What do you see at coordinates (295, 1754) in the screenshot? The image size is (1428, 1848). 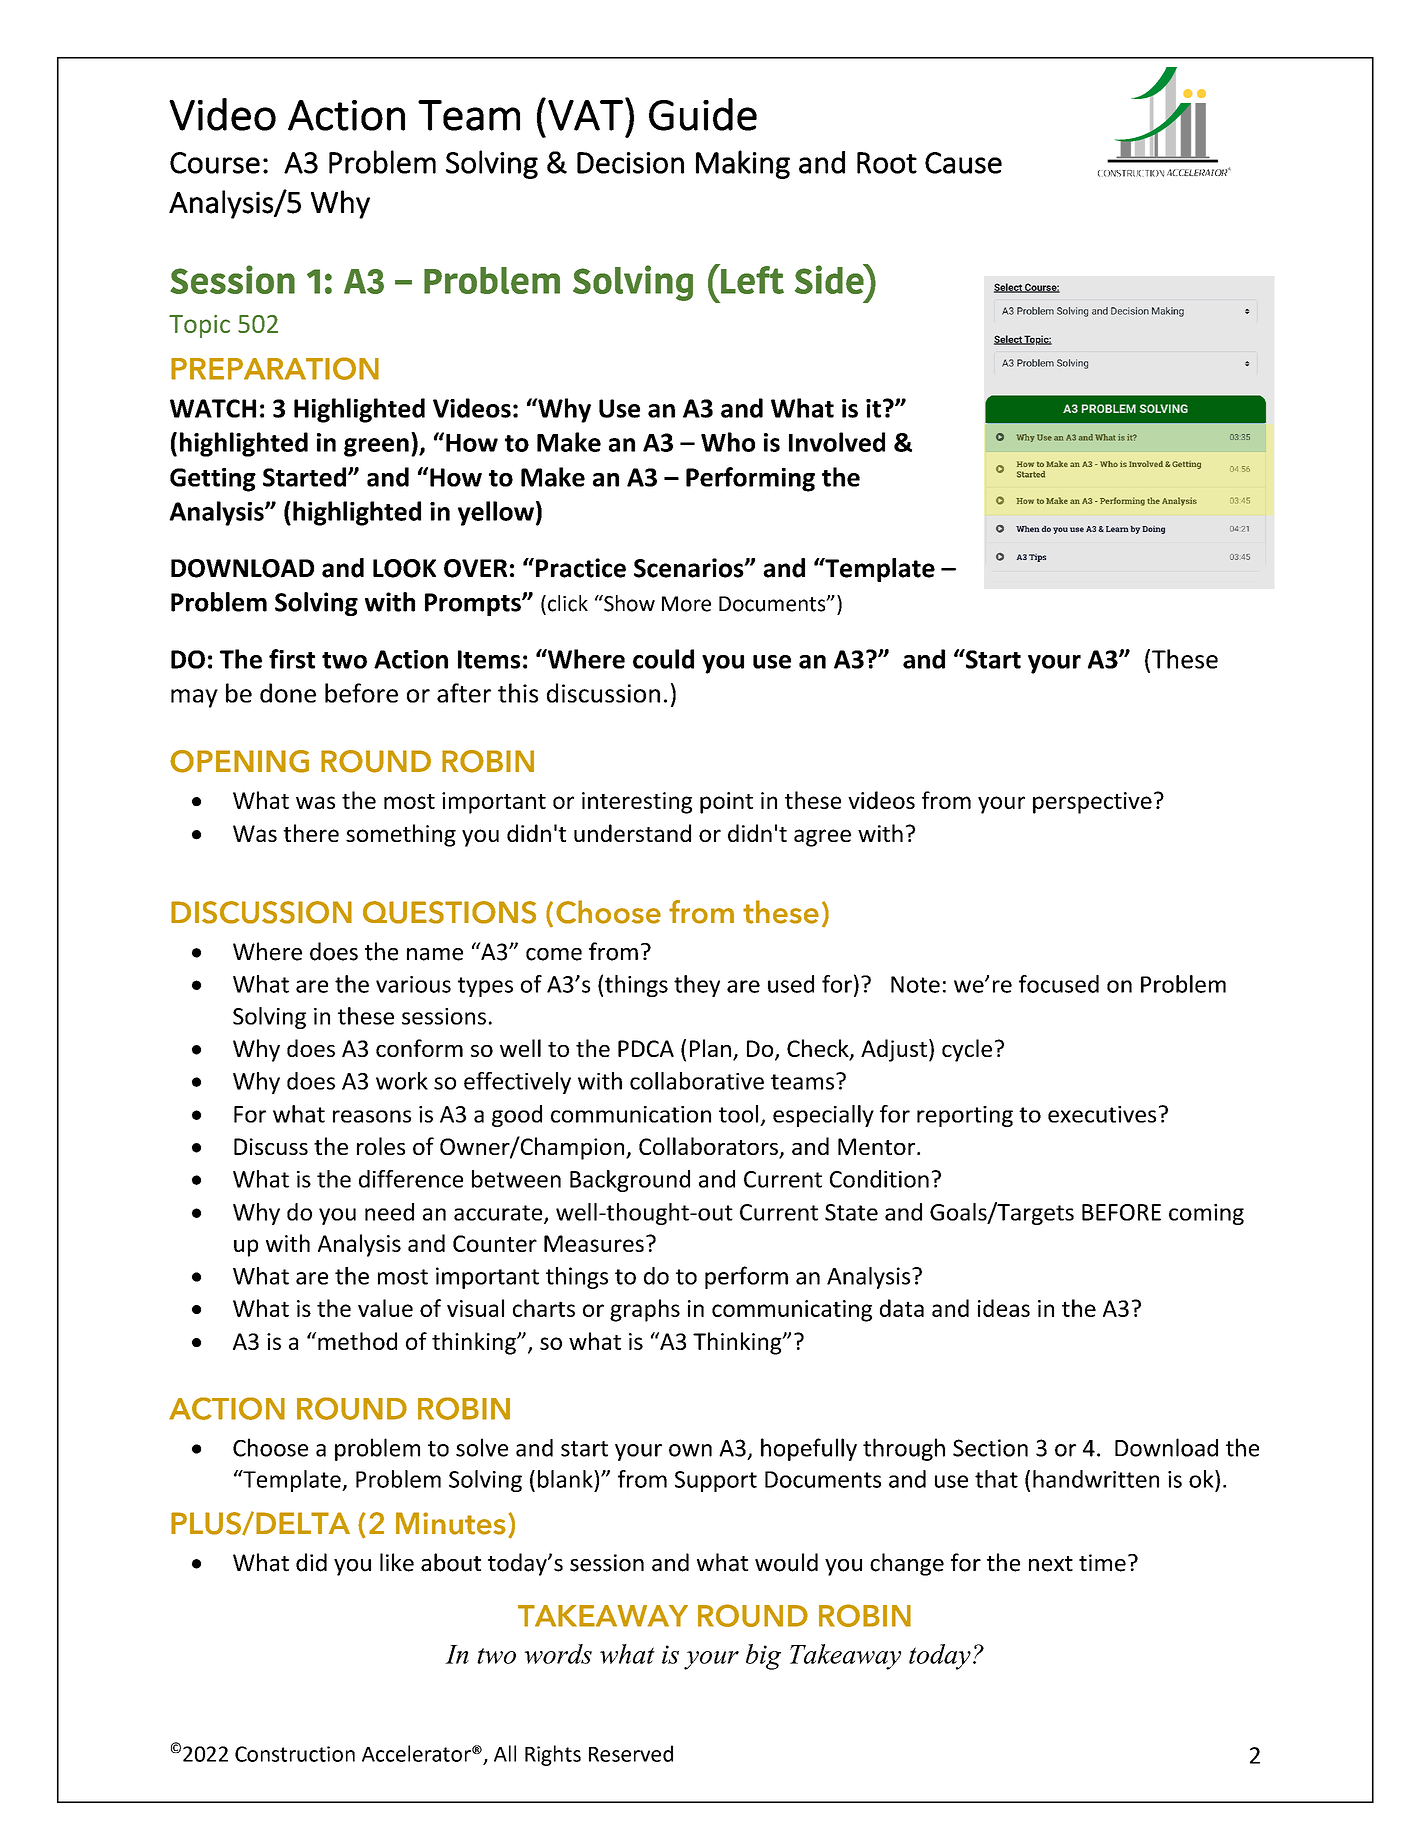 I see `Construction` at bounding box center [295, 1754].
